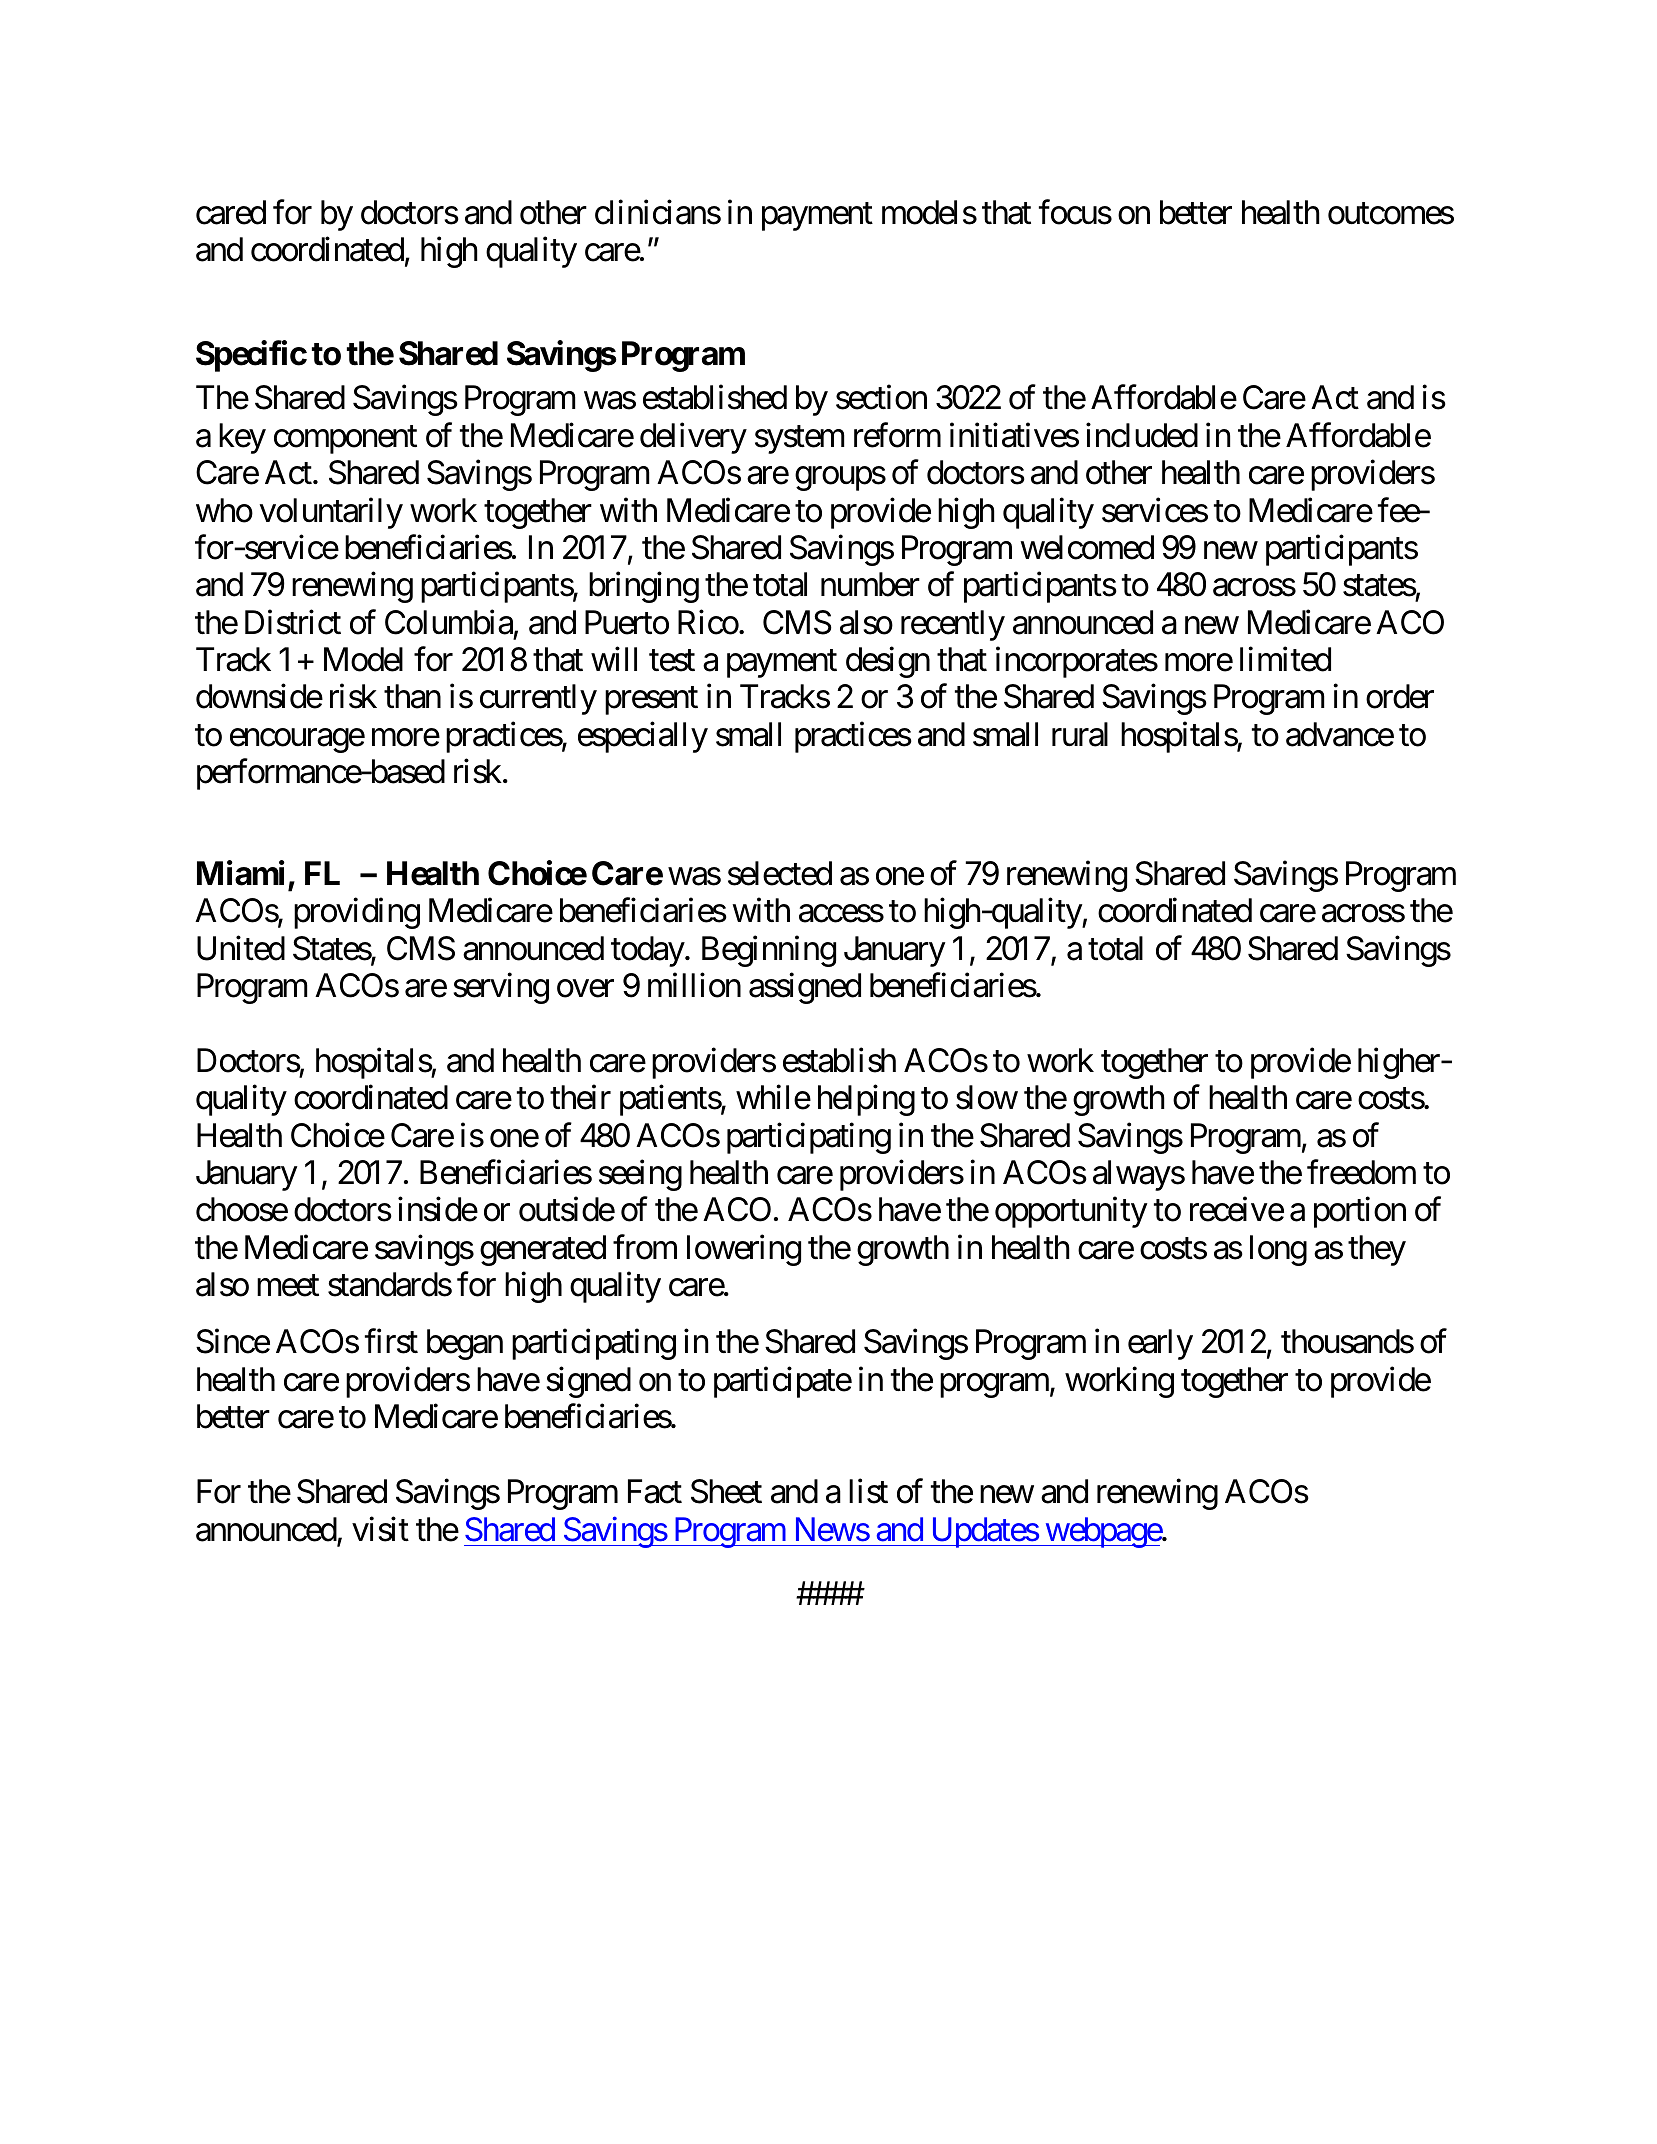 Image resolution: width=1657 pixels, height=2144 pixels. I want to click on system, so click(800, 440).
